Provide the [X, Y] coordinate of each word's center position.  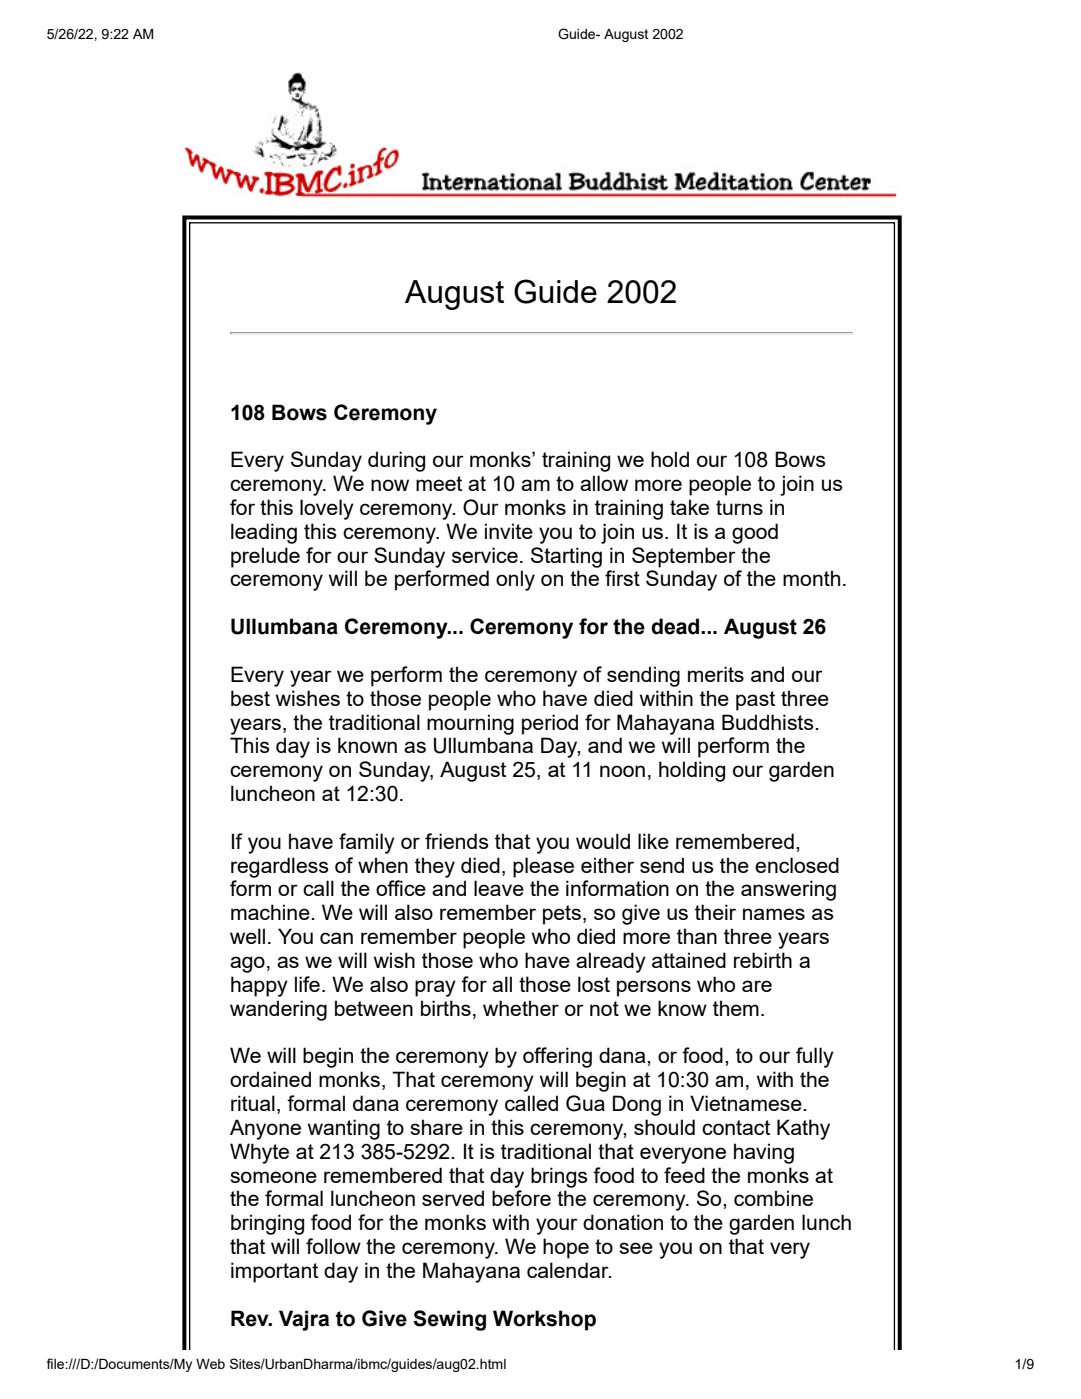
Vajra [304, 1320]
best [250, 698]
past [755, 701]
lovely [327, 509]
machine [271, 912]
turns [739, 507]
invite [509, 531]
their [715, 912]
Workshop [544, 1320]
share [436, 1127]
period [550, 724]
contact [736, 1127]
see [636, 1248]
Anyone [265, 1129]
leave [499, 888]
